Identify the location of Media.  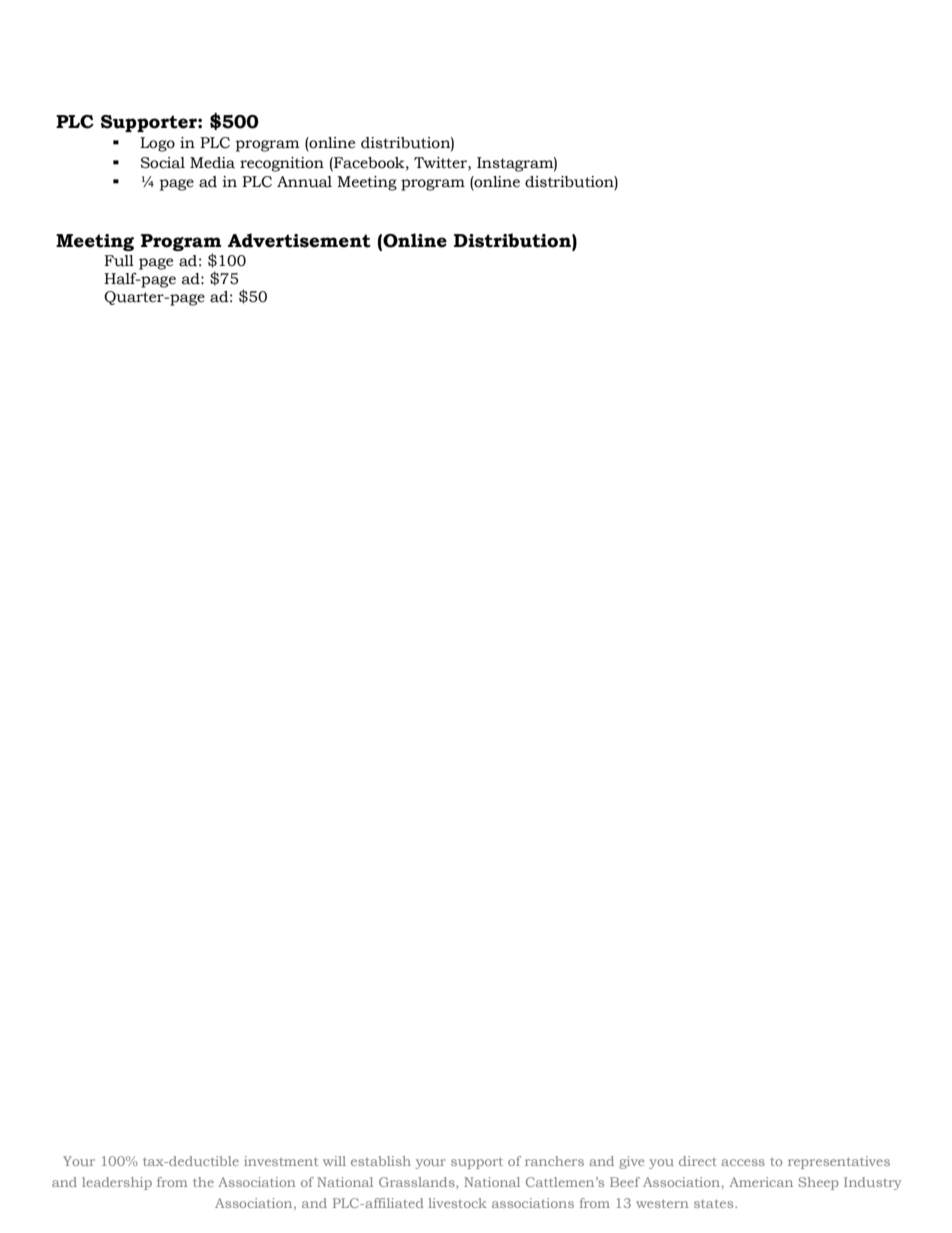
(212, 163).
